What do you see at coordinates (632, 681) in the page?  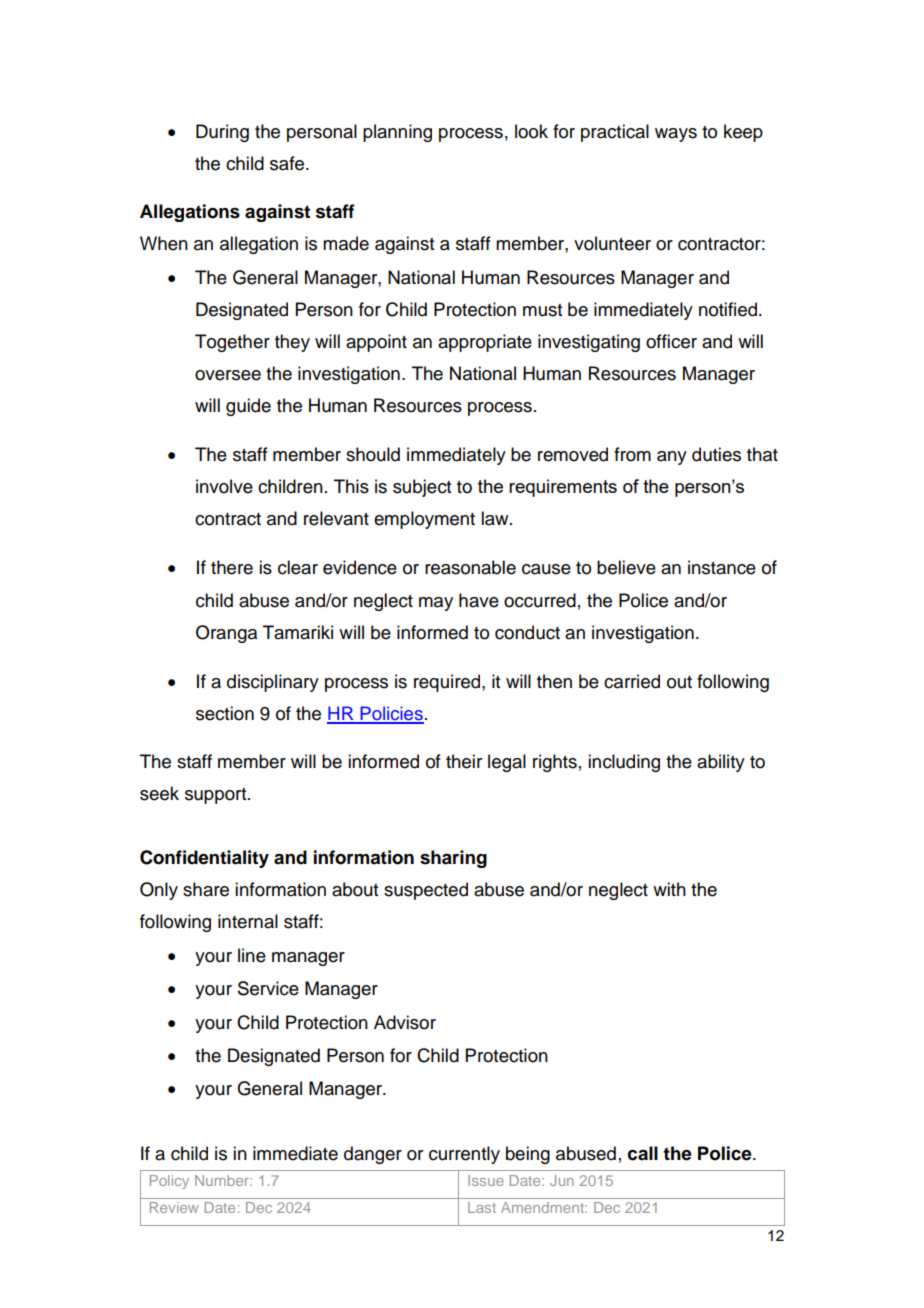 I see `carried` at bounding box center [632, 681].
